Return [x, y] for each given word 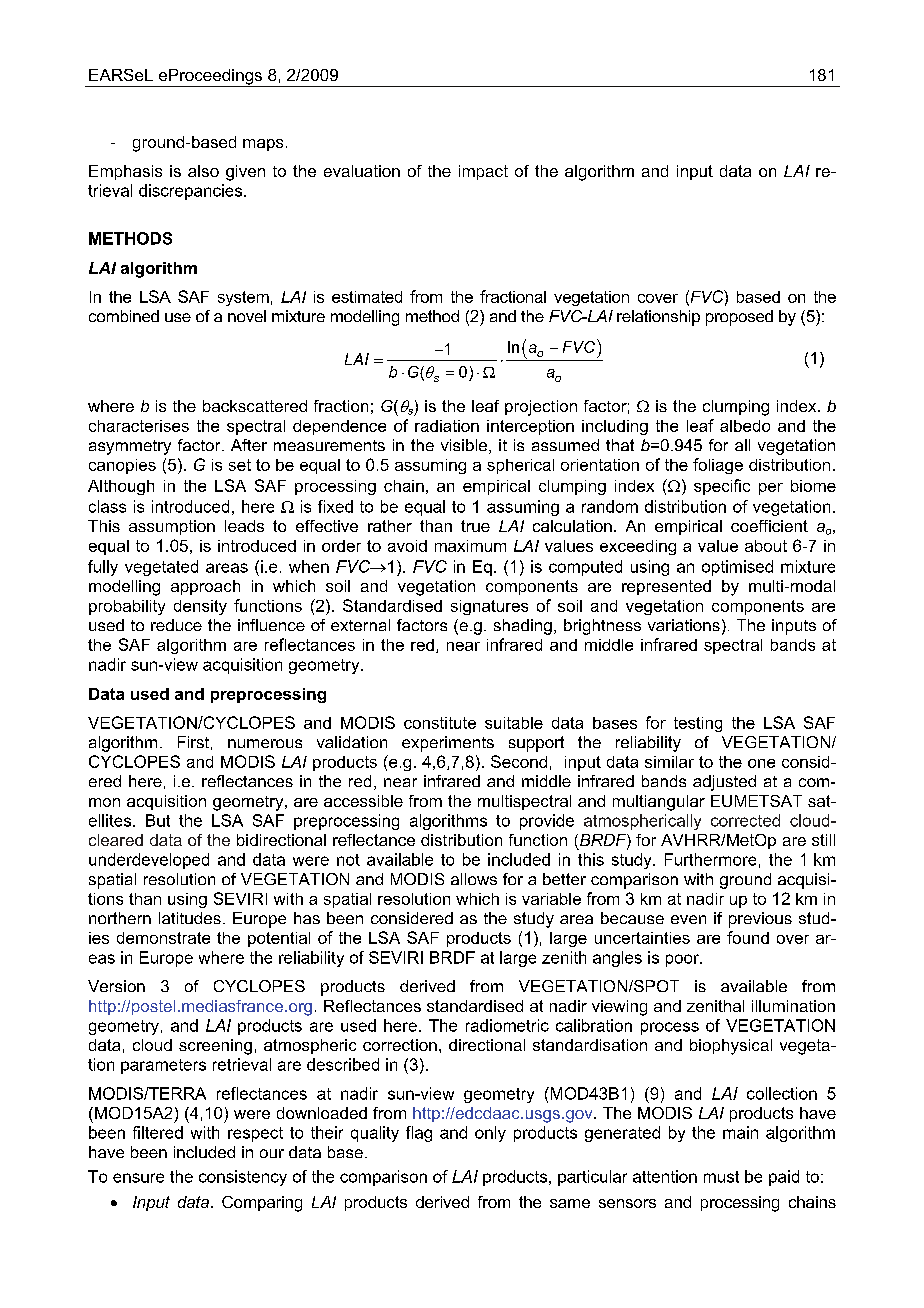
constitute [440, 723]
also [203, 171]
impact [483, 172]
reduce [176, 625]
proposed [739, 318]
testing [698, 724]
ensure [138, 1178]
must [721, 1177]
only [490, 1134]
